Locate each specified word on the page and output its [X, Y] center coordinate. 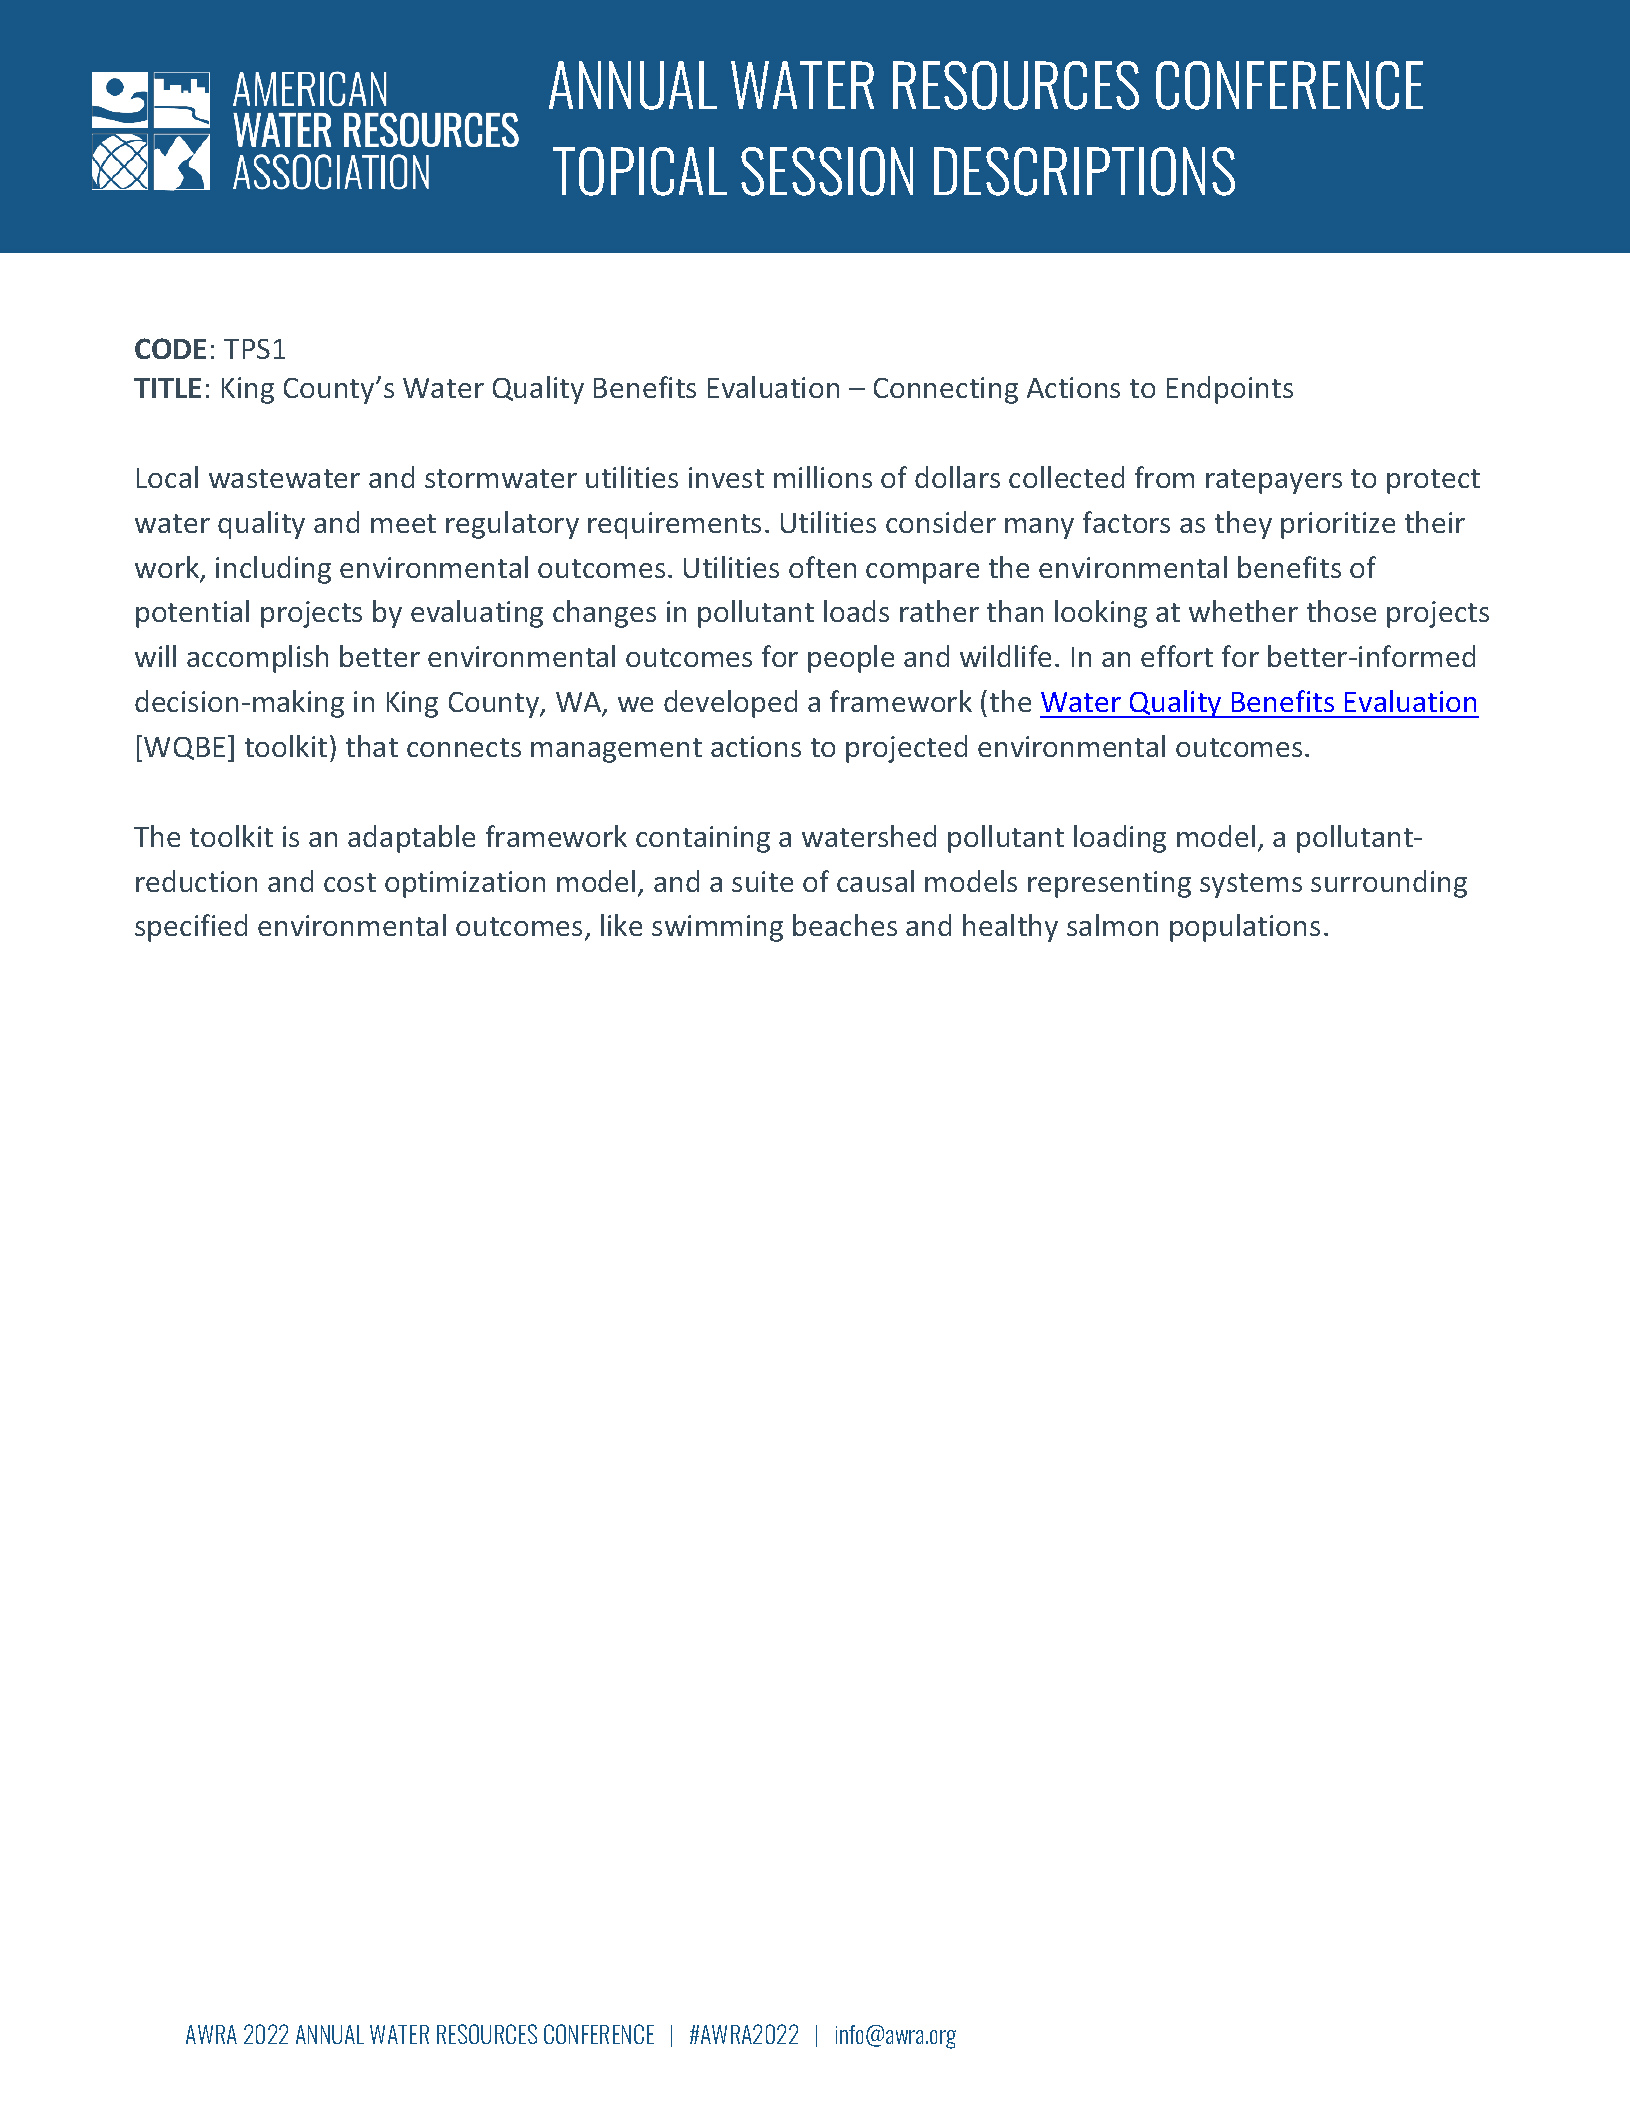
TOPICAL [640, 171]
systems [1251, 885]
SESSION [827, 171]
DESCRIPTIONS [1084, 171]
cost [350, 882]
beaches [845, 925]
